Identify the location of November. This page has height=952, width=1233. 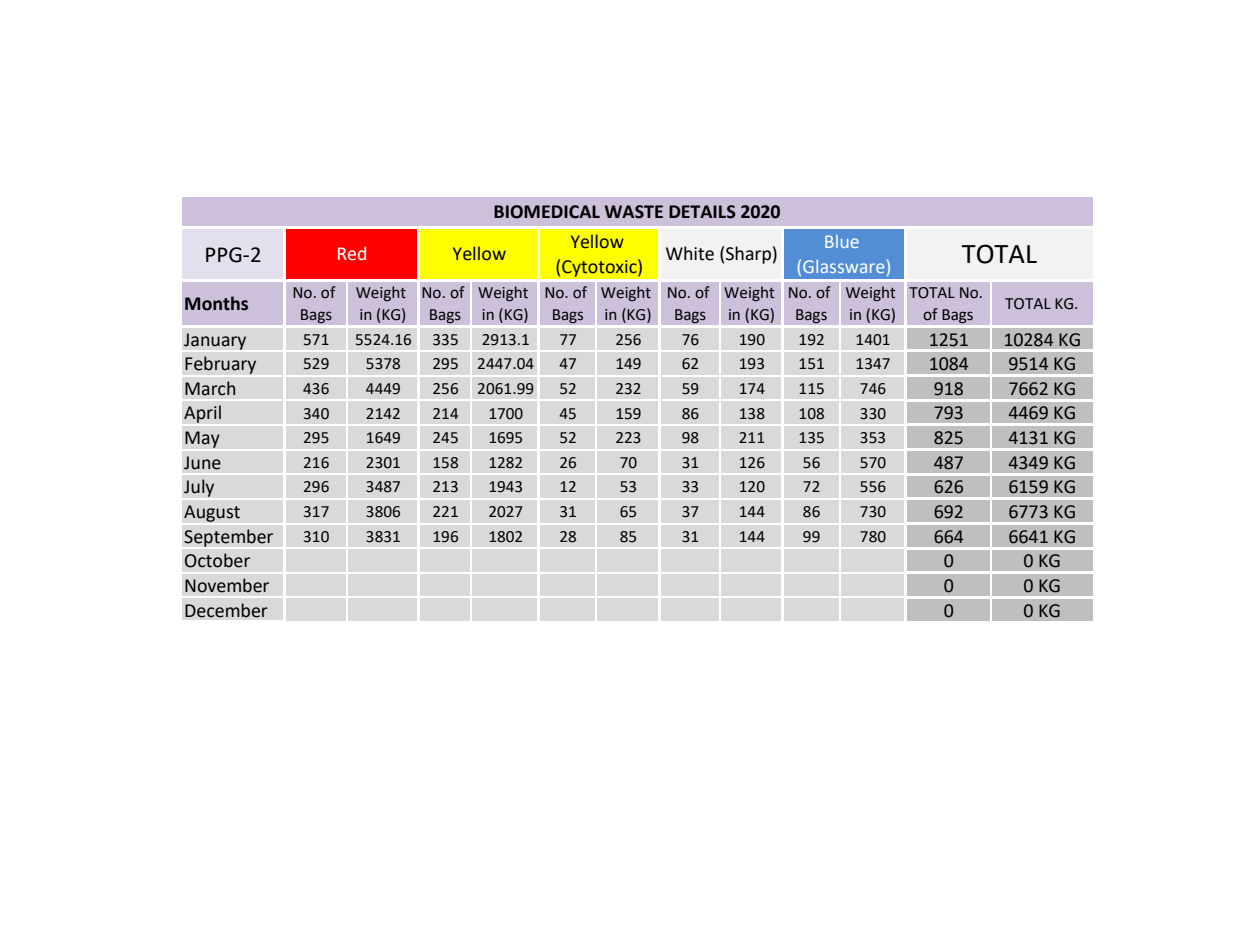
(227, 585).
